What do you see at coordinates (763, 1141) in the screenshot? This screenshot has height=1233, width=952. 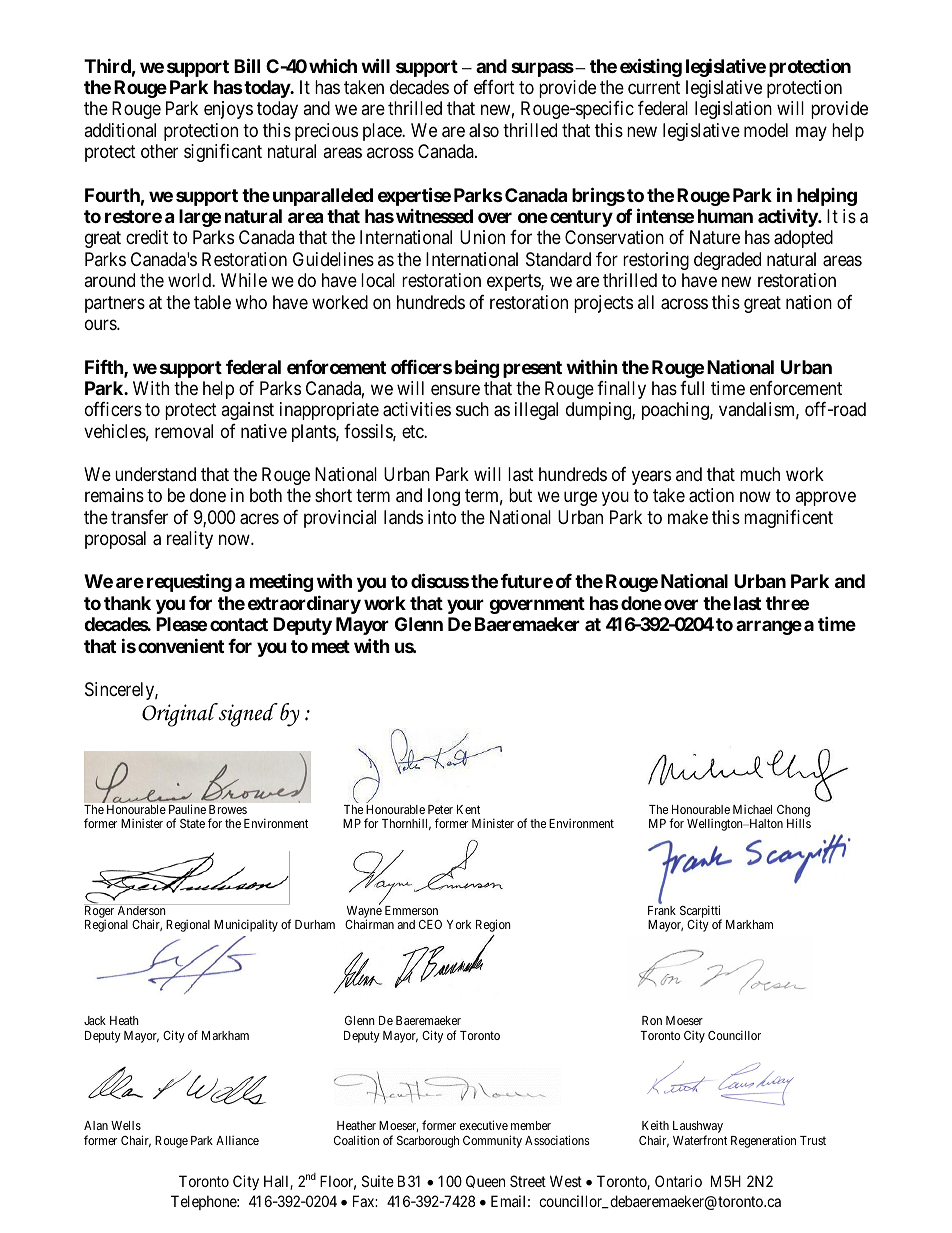 I see `Regeneration` at bounding box center [763, 1141].
